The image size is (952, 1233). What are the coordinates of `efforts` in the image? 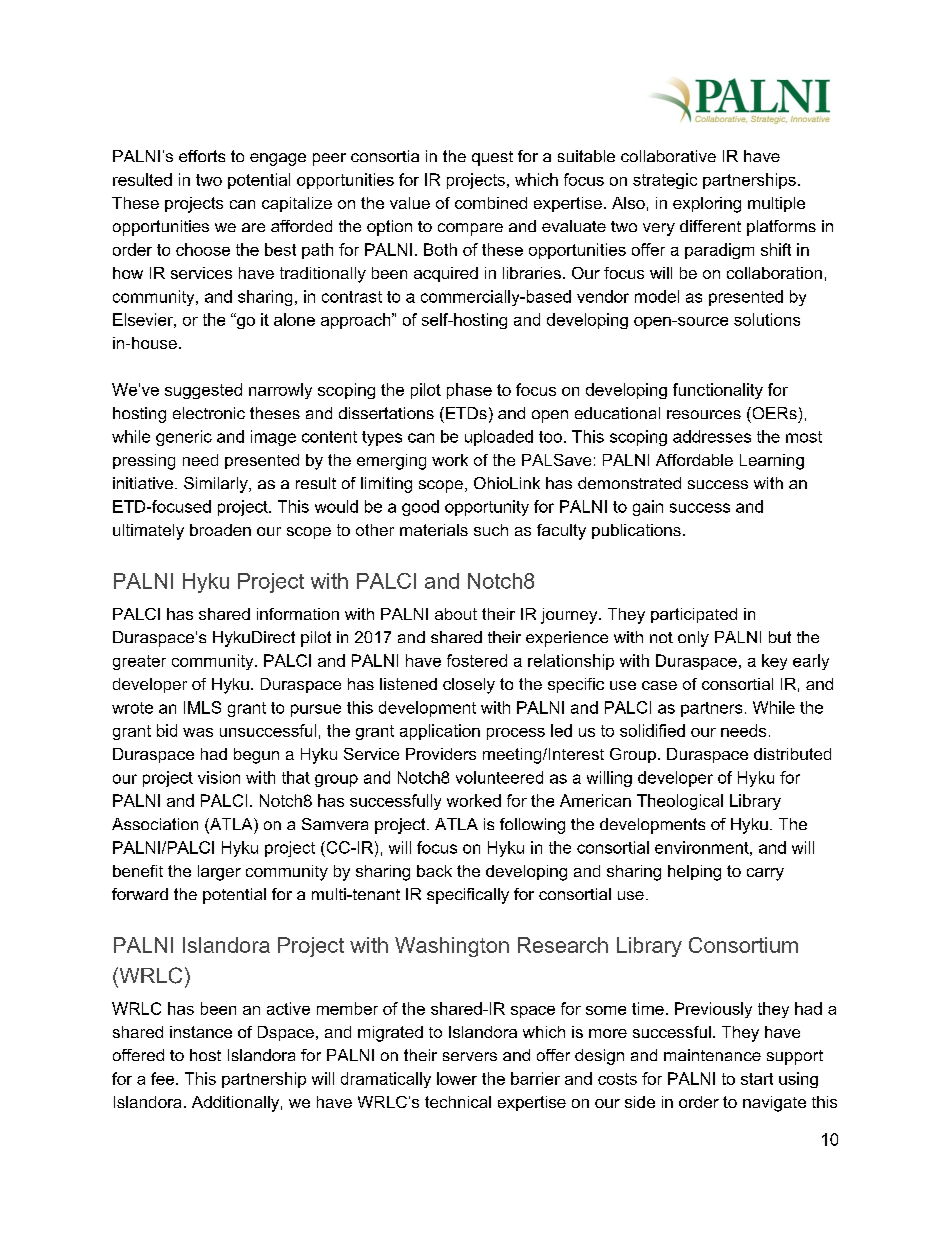 It's located at (202, 156).
